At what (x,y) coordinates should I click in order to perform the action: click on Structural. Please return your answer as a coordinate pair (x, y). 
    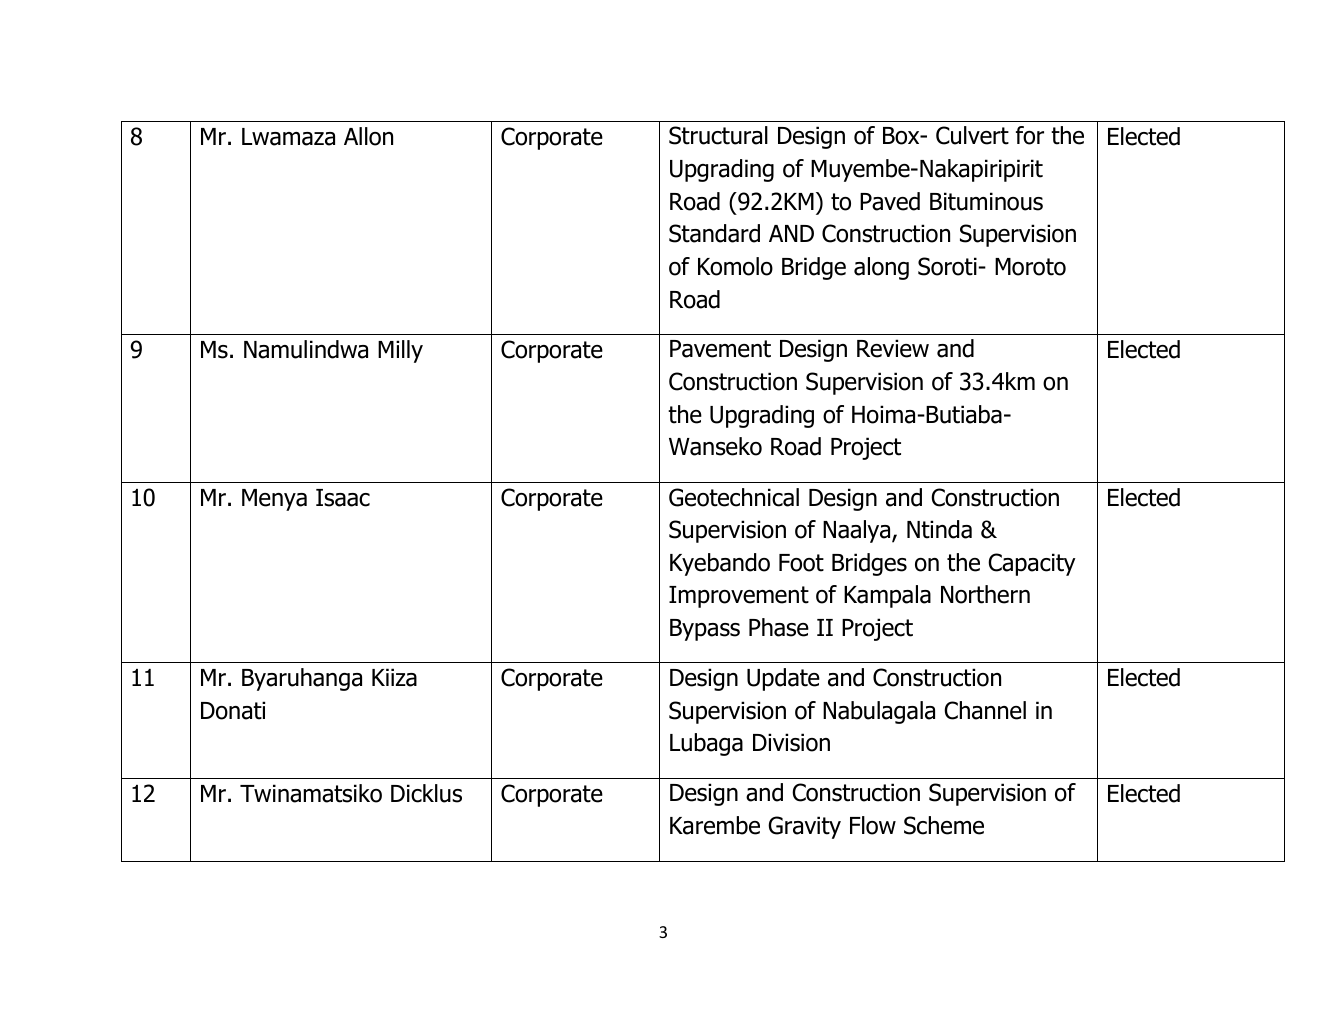
    Looking at the image, I should click on (718, 135).
